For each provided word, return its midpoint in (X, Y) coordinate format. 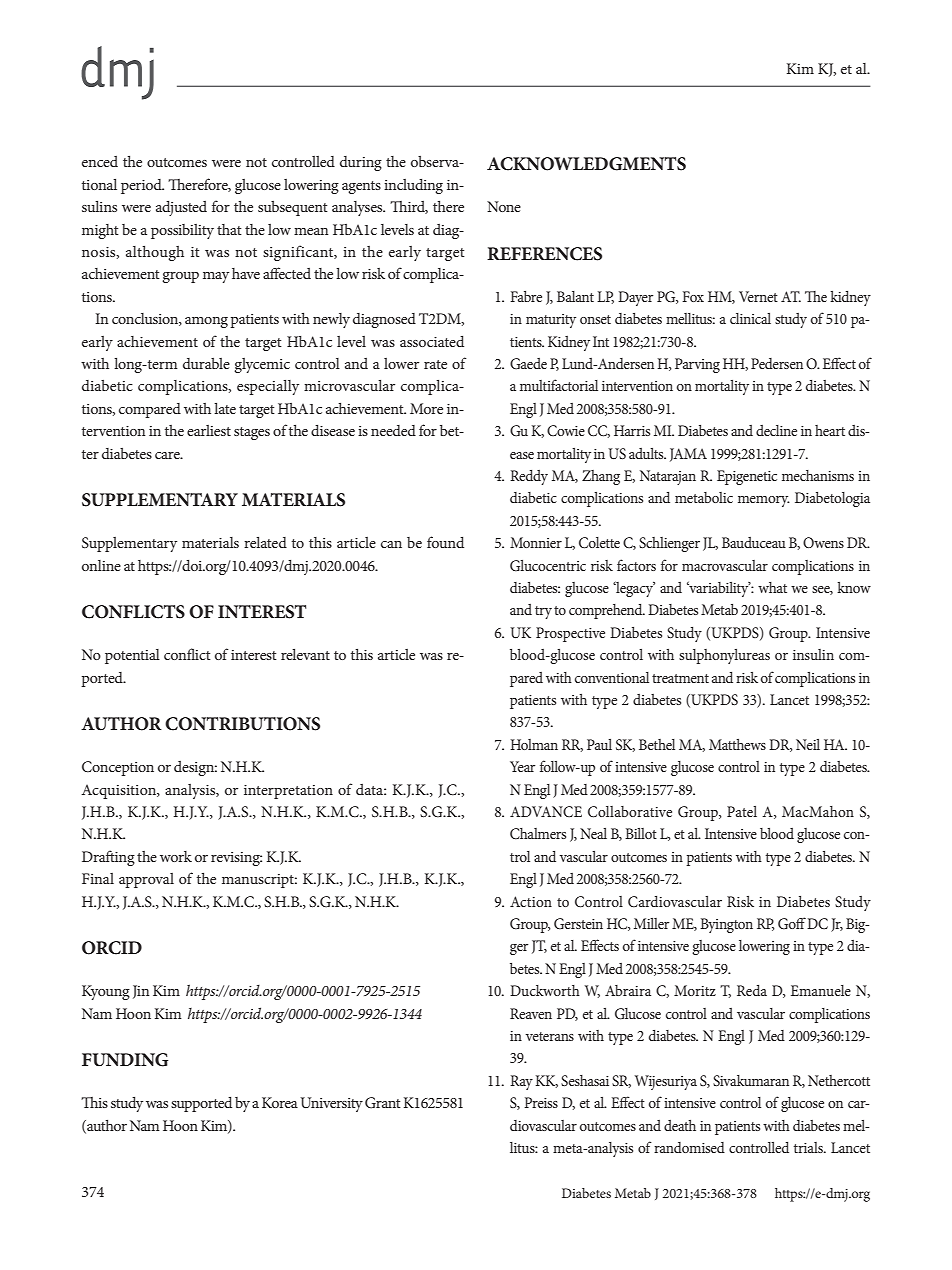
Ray (521, 1082)
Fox (693, 296)
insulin (813, 654)
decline (776, 430)
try (543, 612)
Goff (792, 923)
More (426, 408)
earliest (209, 430)
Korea (280, 1102)
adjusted (181, 208)
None (504, 206)
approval (146, 880)
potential (132, 656)
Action (531, 901)
